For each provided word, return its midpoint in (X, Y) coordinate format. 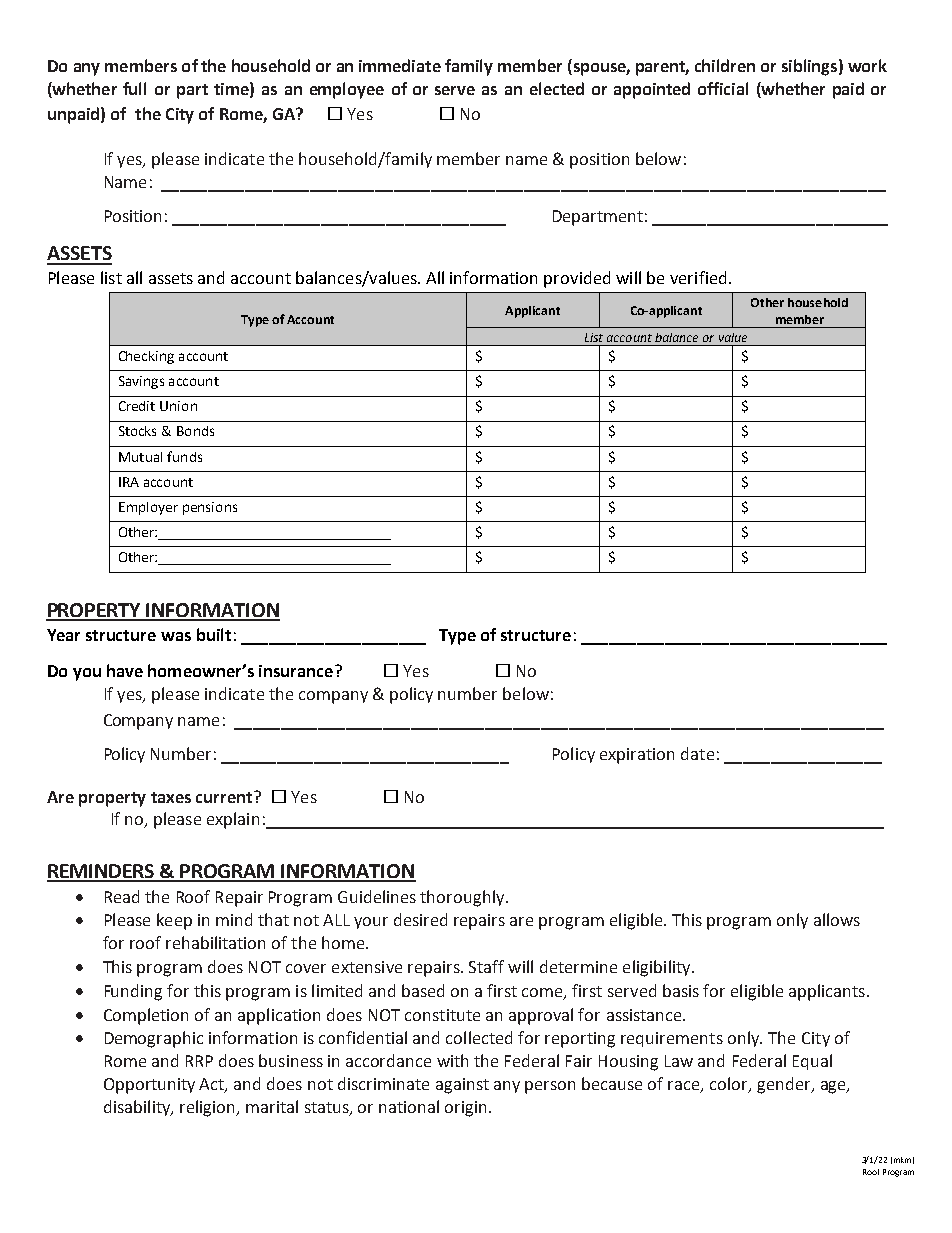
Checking (146, 357)
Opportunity (149, 1086)
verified (698, 277)
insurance (296, 671)
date (697, 753)
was (176, 636)
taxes (171, 797)
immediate (400, 65)
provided (577, 279)
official (723, 88)
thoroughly (463, 898)
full (134, 88)
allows (837, 919)
